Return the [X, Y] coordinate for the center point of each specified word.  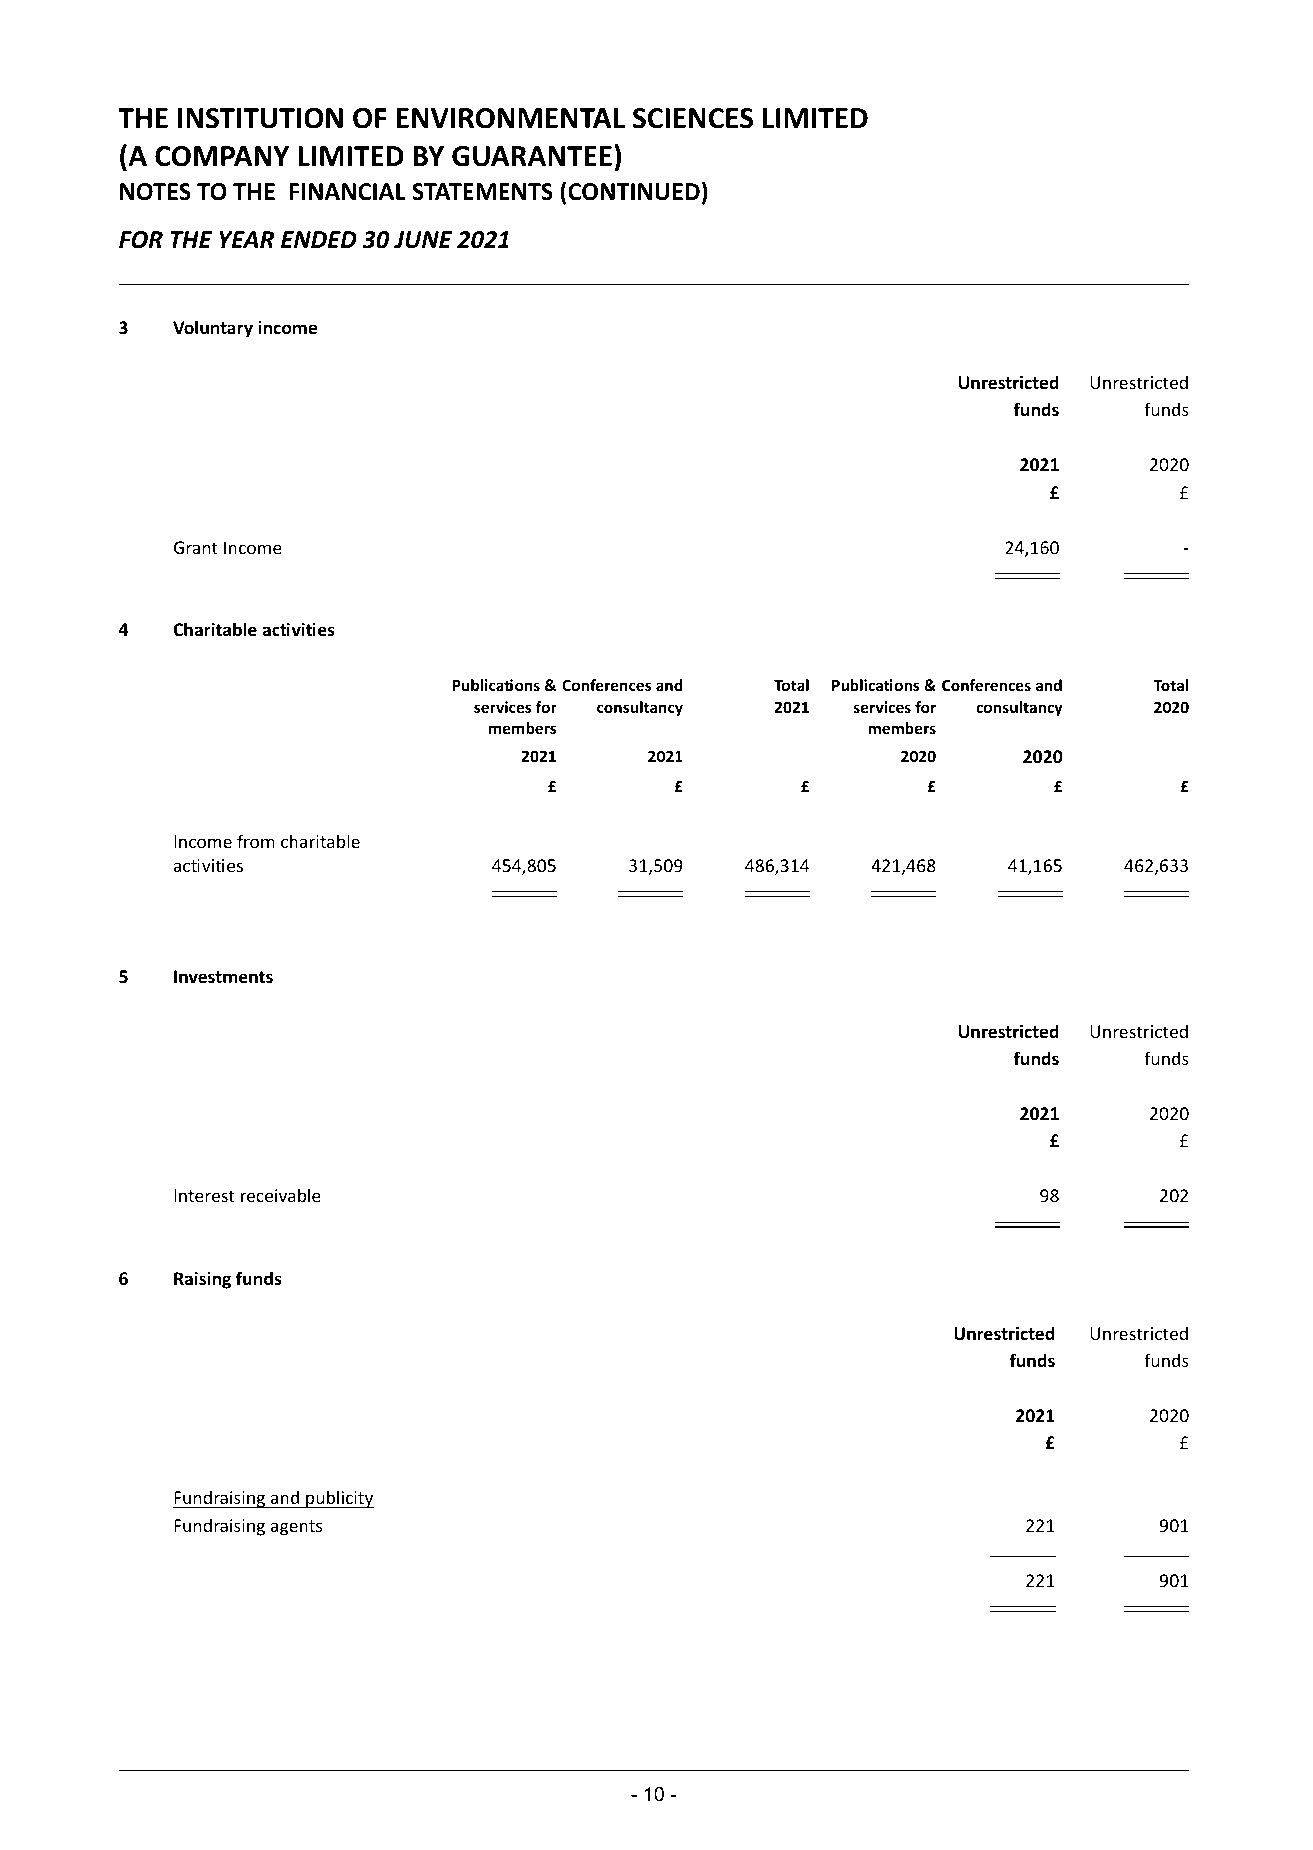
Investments [223, 977]
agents [296, 1528]
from [256, 841]
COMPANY [222, 156]
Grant [196, 547]
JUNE [423, 240]
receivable [281, 1195]
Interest [204, 1195]
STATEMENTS [482, 192]
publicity [339, 1499]
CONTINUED [634, 192]
